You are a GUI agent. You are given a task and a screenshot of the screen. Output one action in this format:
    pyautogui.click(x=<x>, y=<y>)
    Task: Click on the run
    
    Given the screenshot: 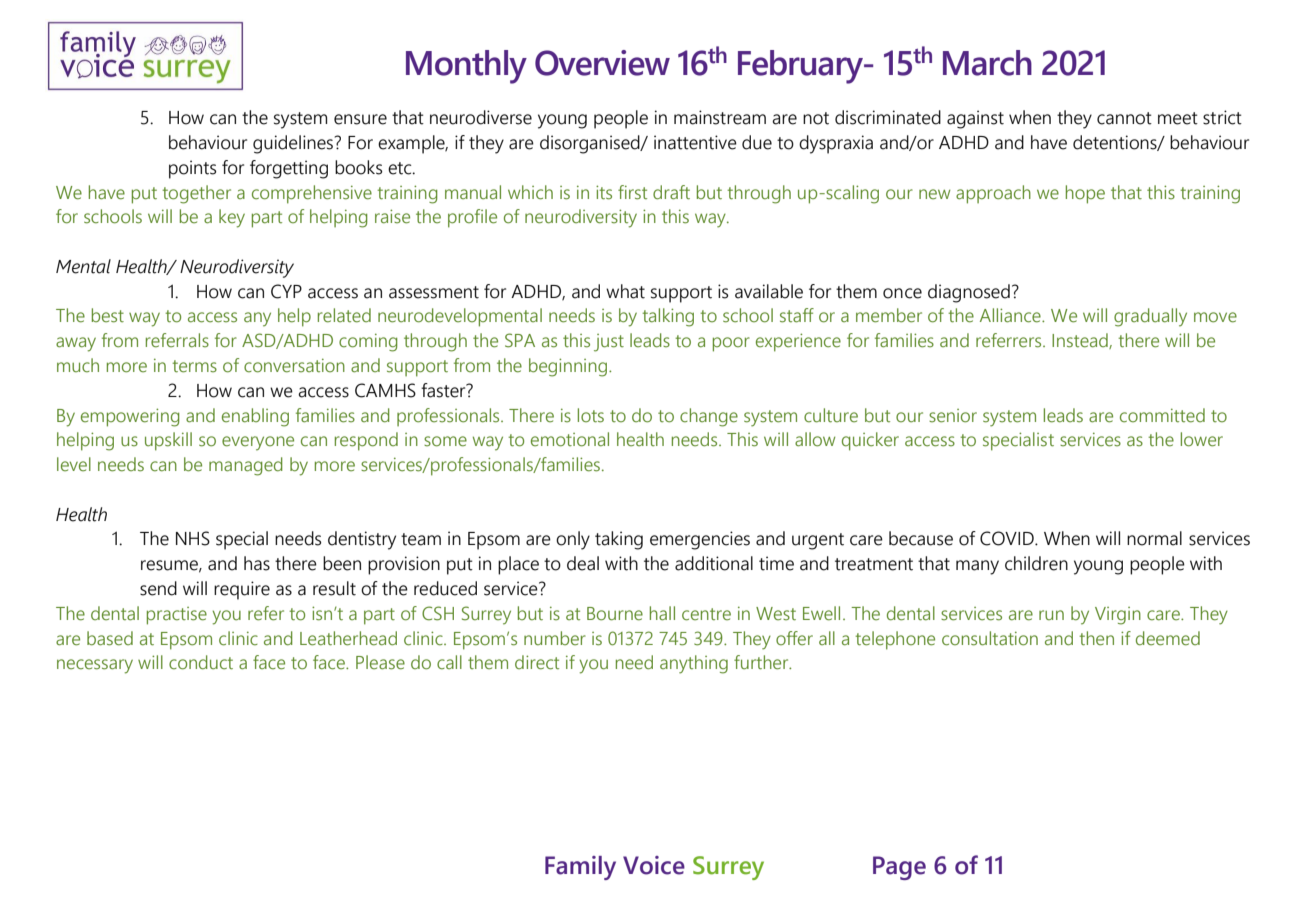 What is the action you would take?
    pyautogui.click(x=1051, y=615)
